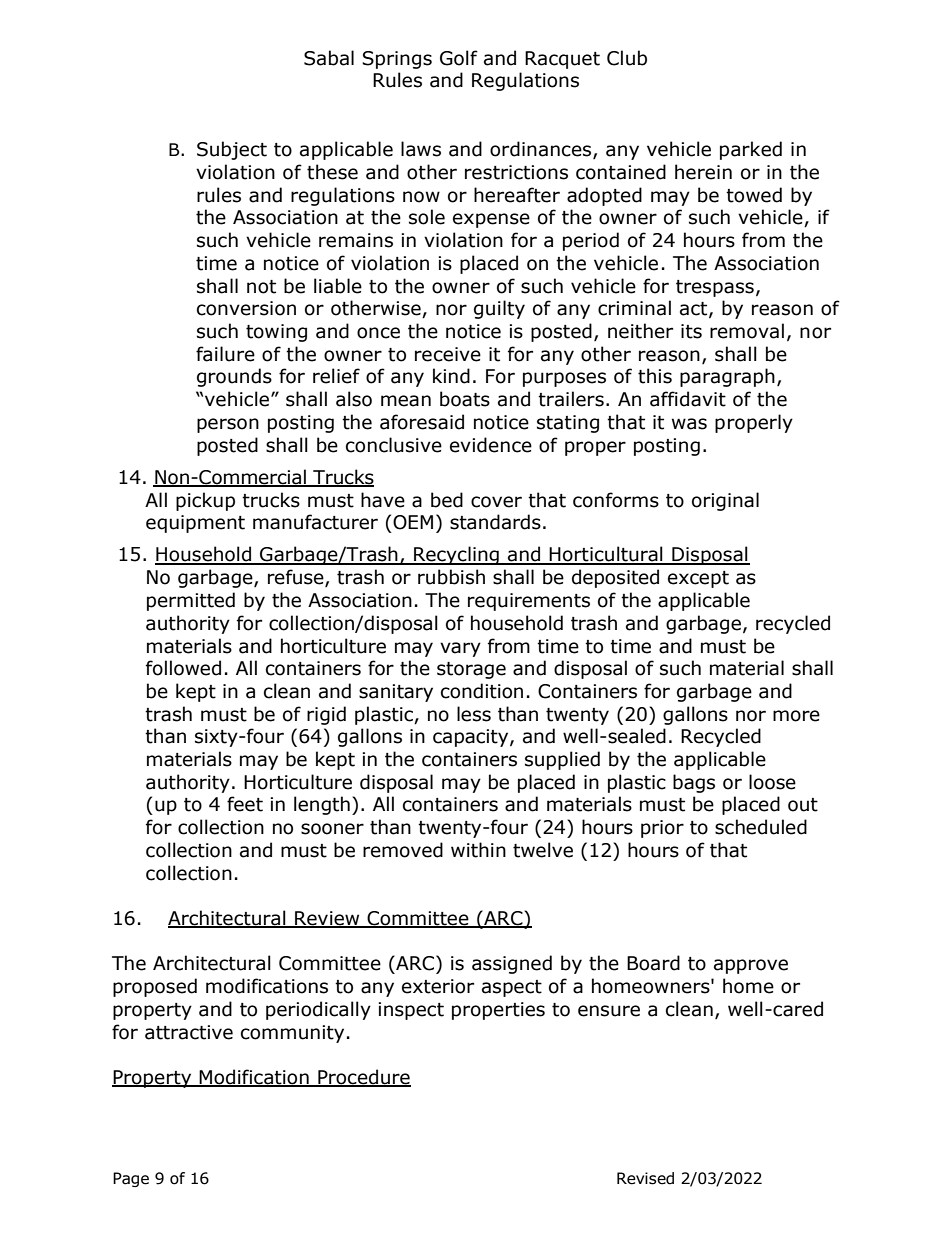  What do you see at coordinates (183, 668) in the image?
I see `followed` at bounding box center [183, 668].
